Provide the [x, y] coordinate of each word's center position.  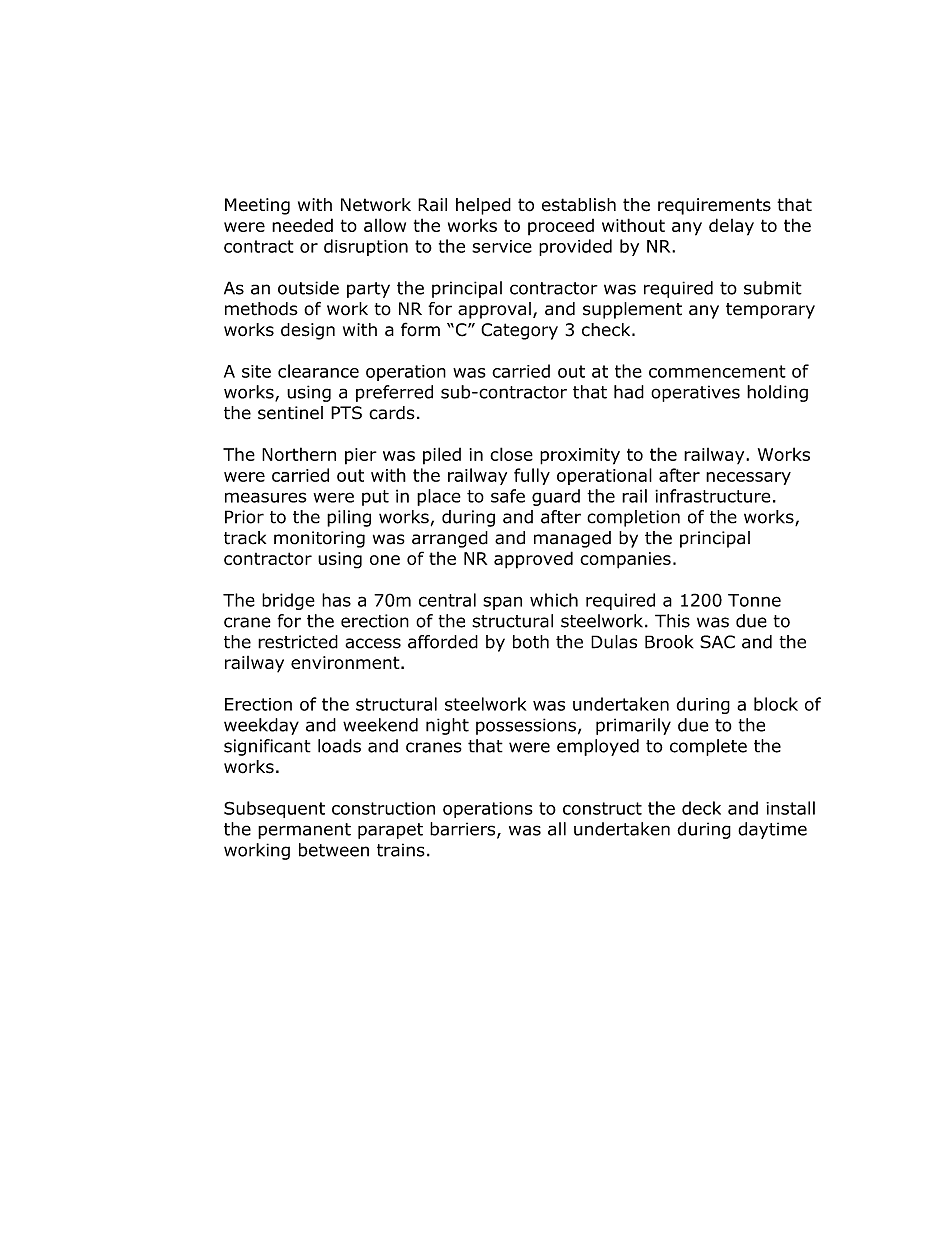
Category [519, 331]
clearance [318, 371]
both [531, 642]
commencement [717, 371]
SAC [717, 642]
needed [302, 225]
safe [508, 496]
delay [731, 227]
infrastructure [712, 496]
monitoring [319, 539]
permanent [304, 831]
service [502, 246]
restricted [298, 642]
